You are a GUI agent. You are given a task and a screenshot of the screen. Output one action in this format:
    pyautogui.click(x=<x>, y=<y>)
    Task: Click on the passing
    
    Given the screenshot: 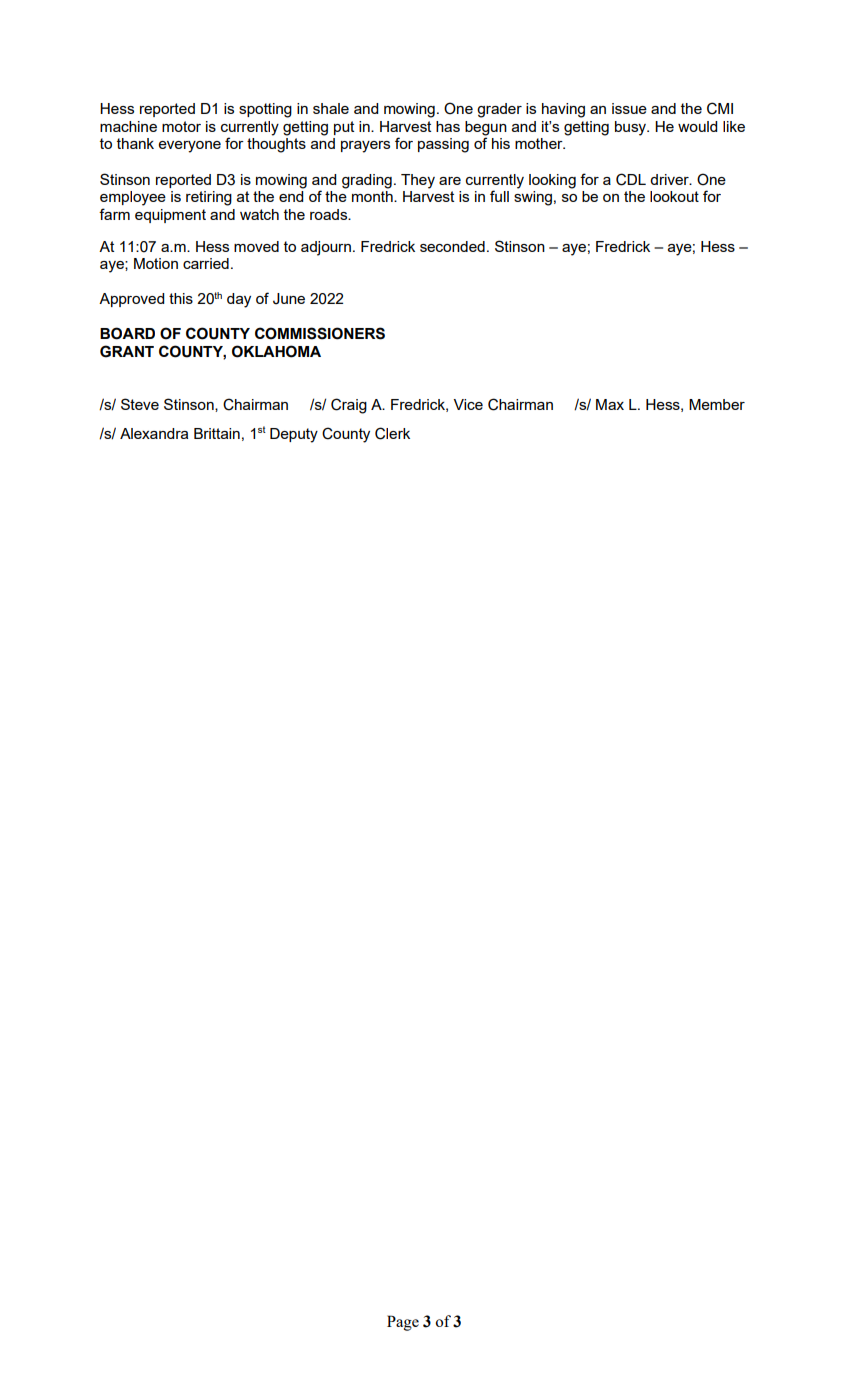 What is the action you would take?
    pyautogui.click(x=443, y=145)
